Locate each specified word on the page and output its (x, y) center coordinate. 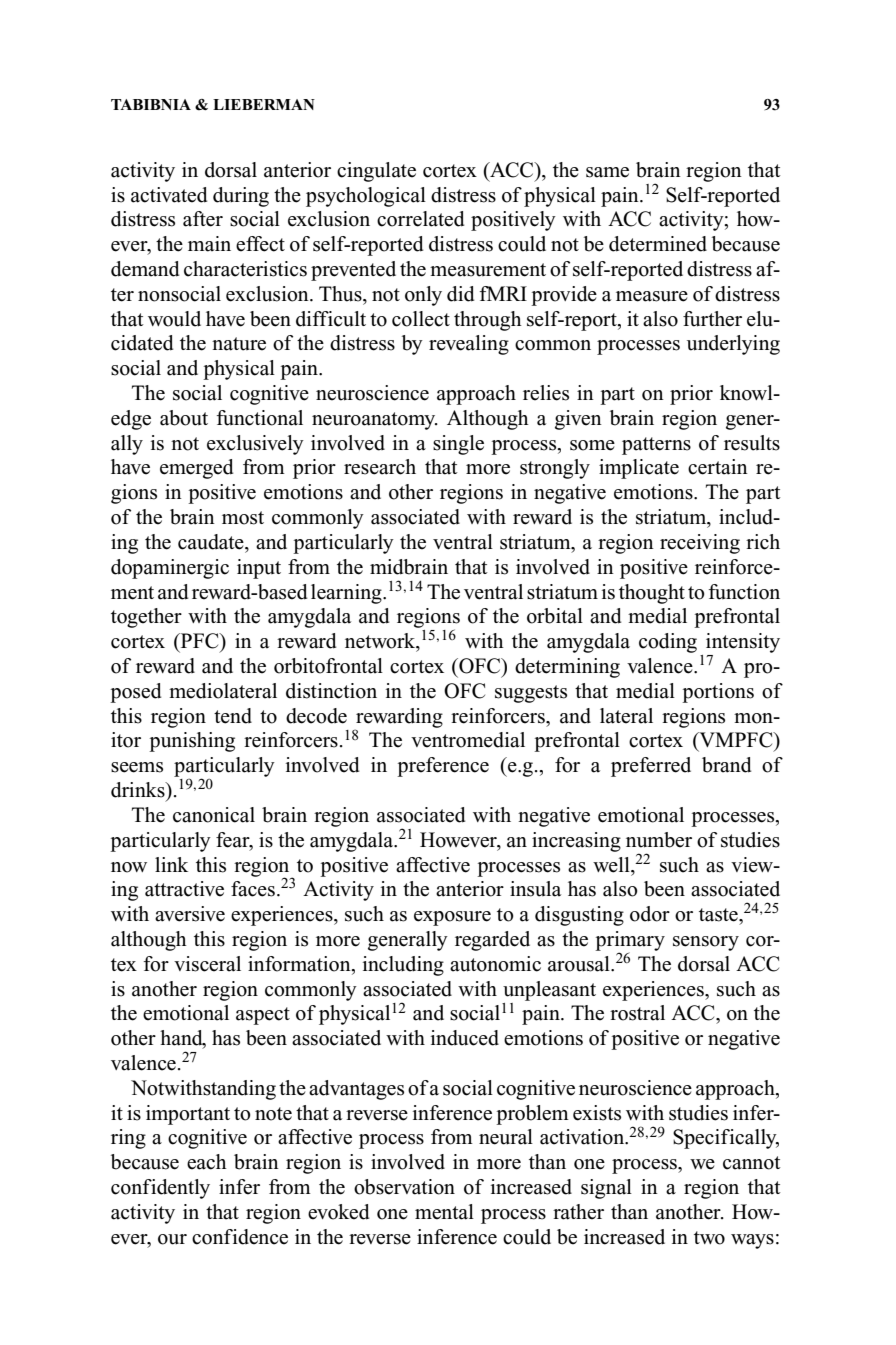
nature (239, 344)
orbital (555, 616)
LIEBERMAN (264, 104)
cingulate (376, 172)
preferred (651, 767)
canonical (214, 815)
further (712, 319)
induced (465, 1038)
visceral (207, 964)
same (607, 172)
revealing (469, 345)
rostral (637, 1013)
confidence (240, 1237)
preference (443, 767)
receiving (700, 544)
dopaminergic (170, 569)
